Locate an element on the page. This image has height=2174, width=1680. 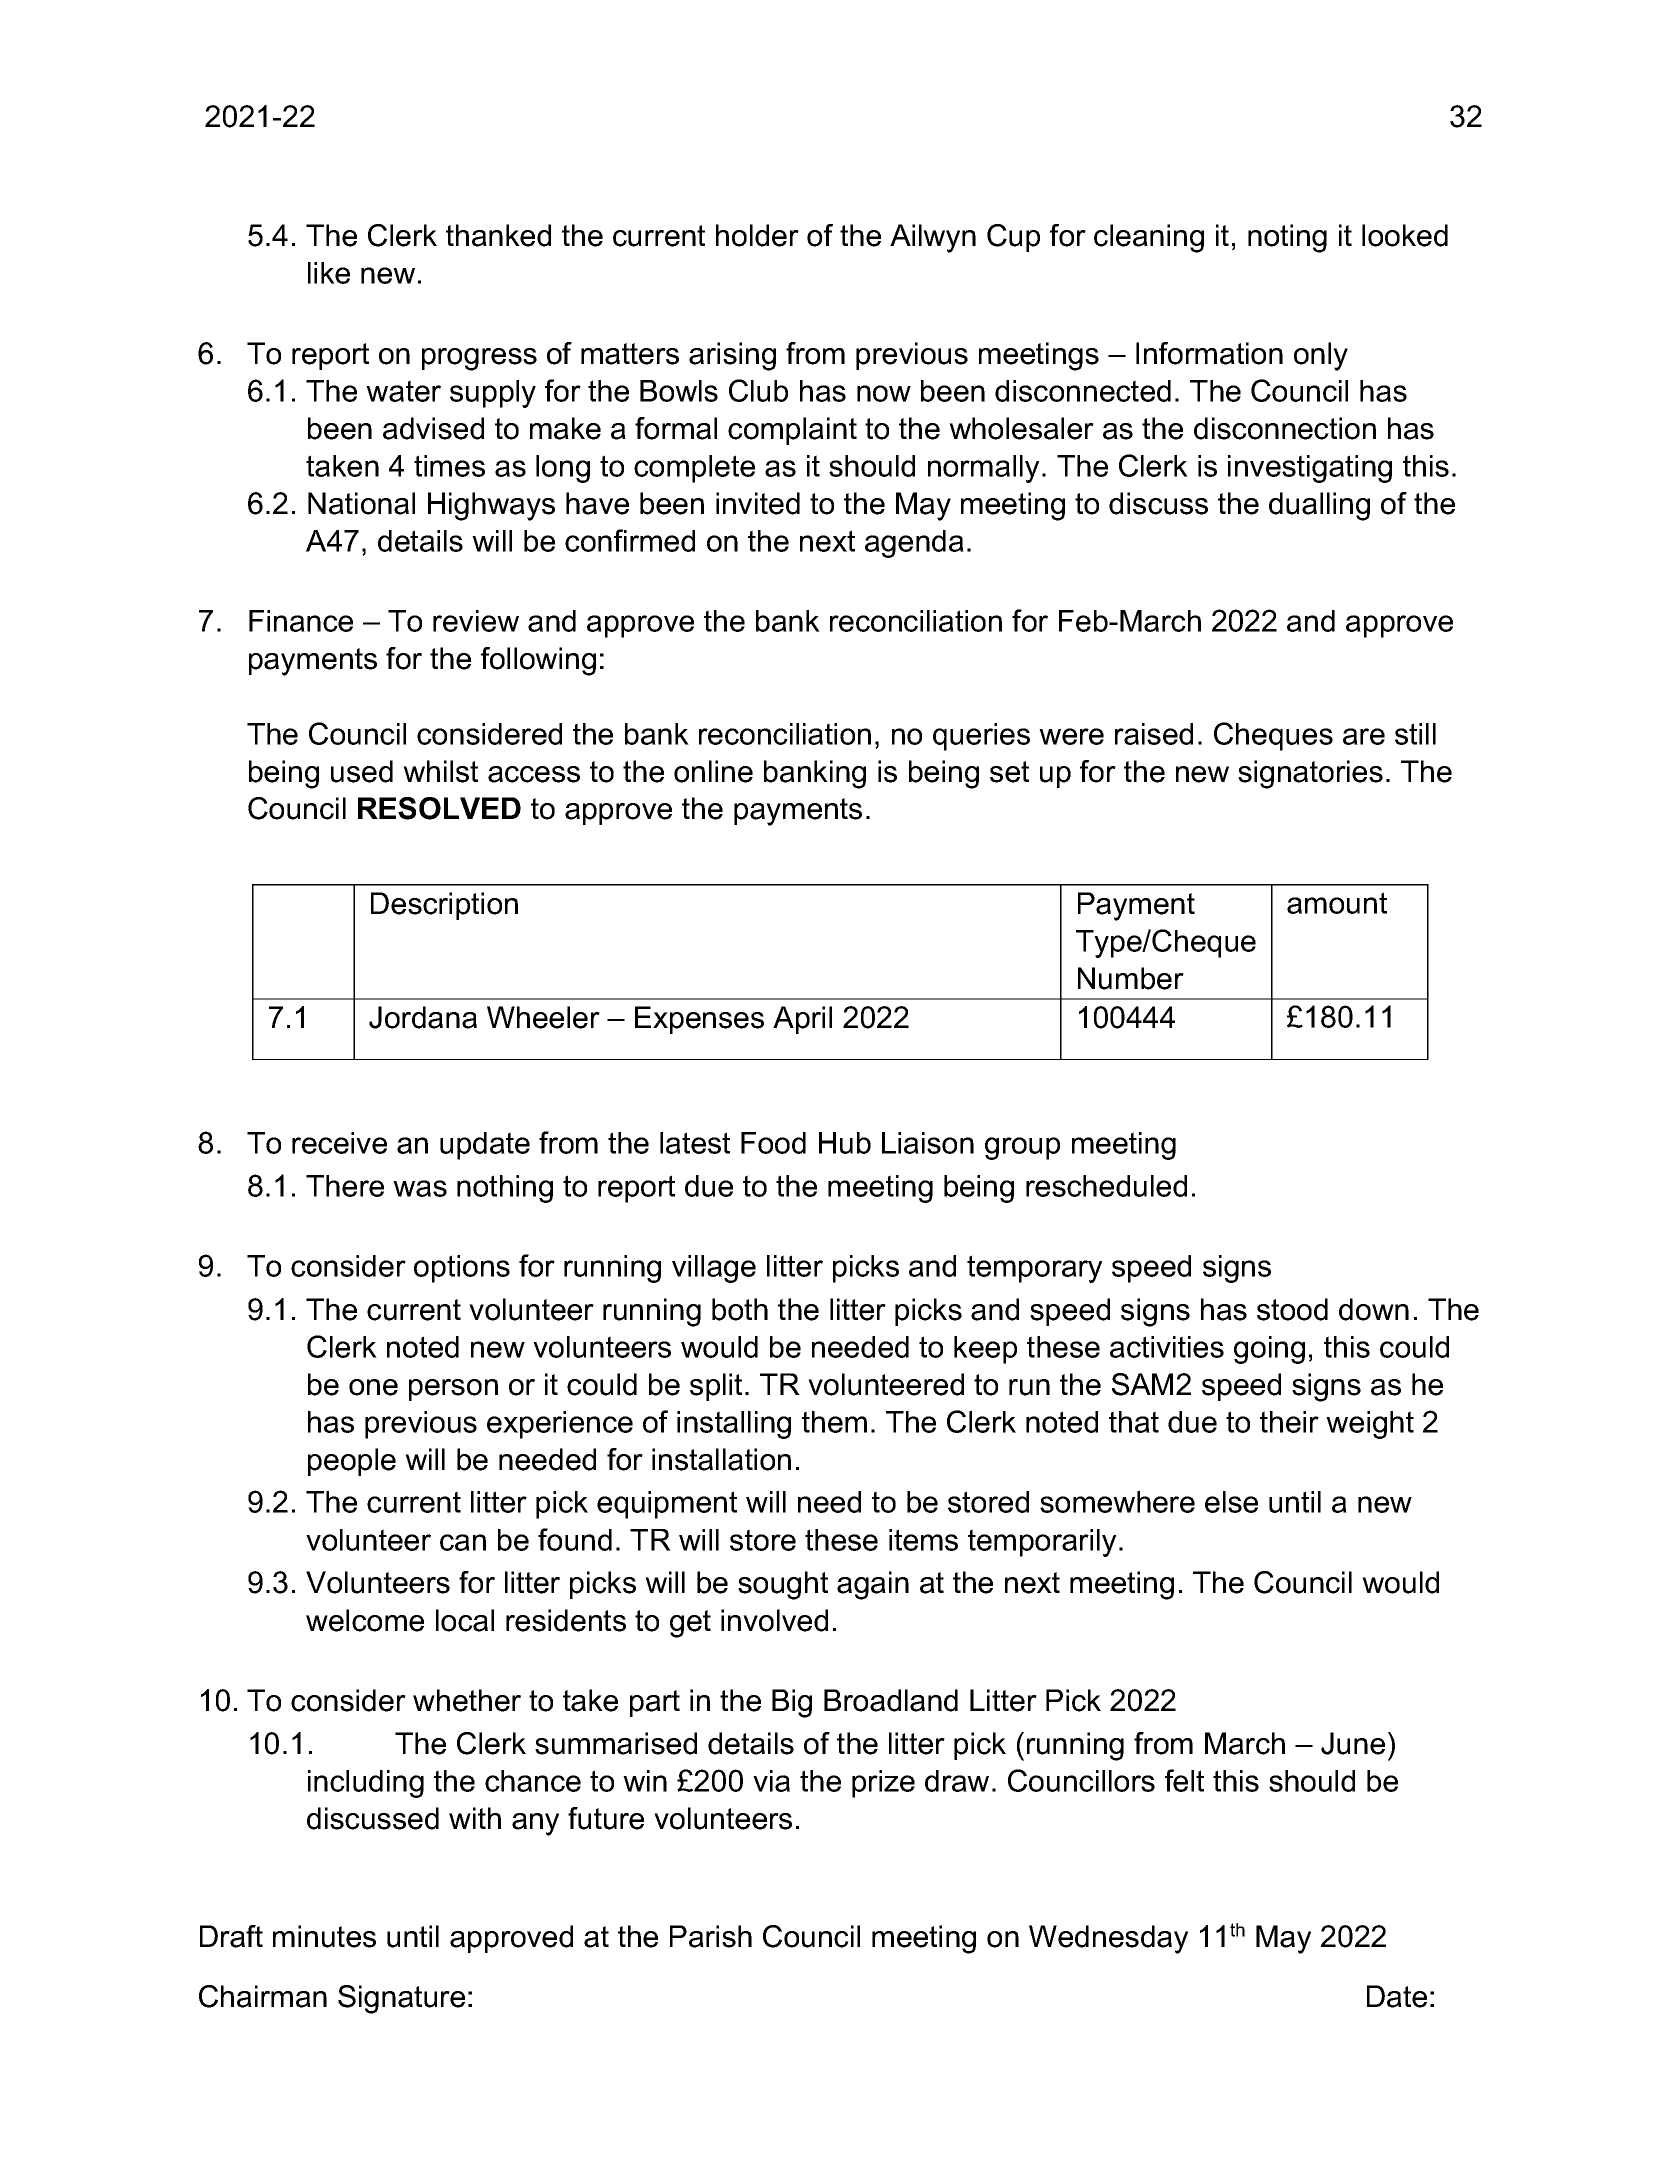
online is located at coordinates (713, 771).
